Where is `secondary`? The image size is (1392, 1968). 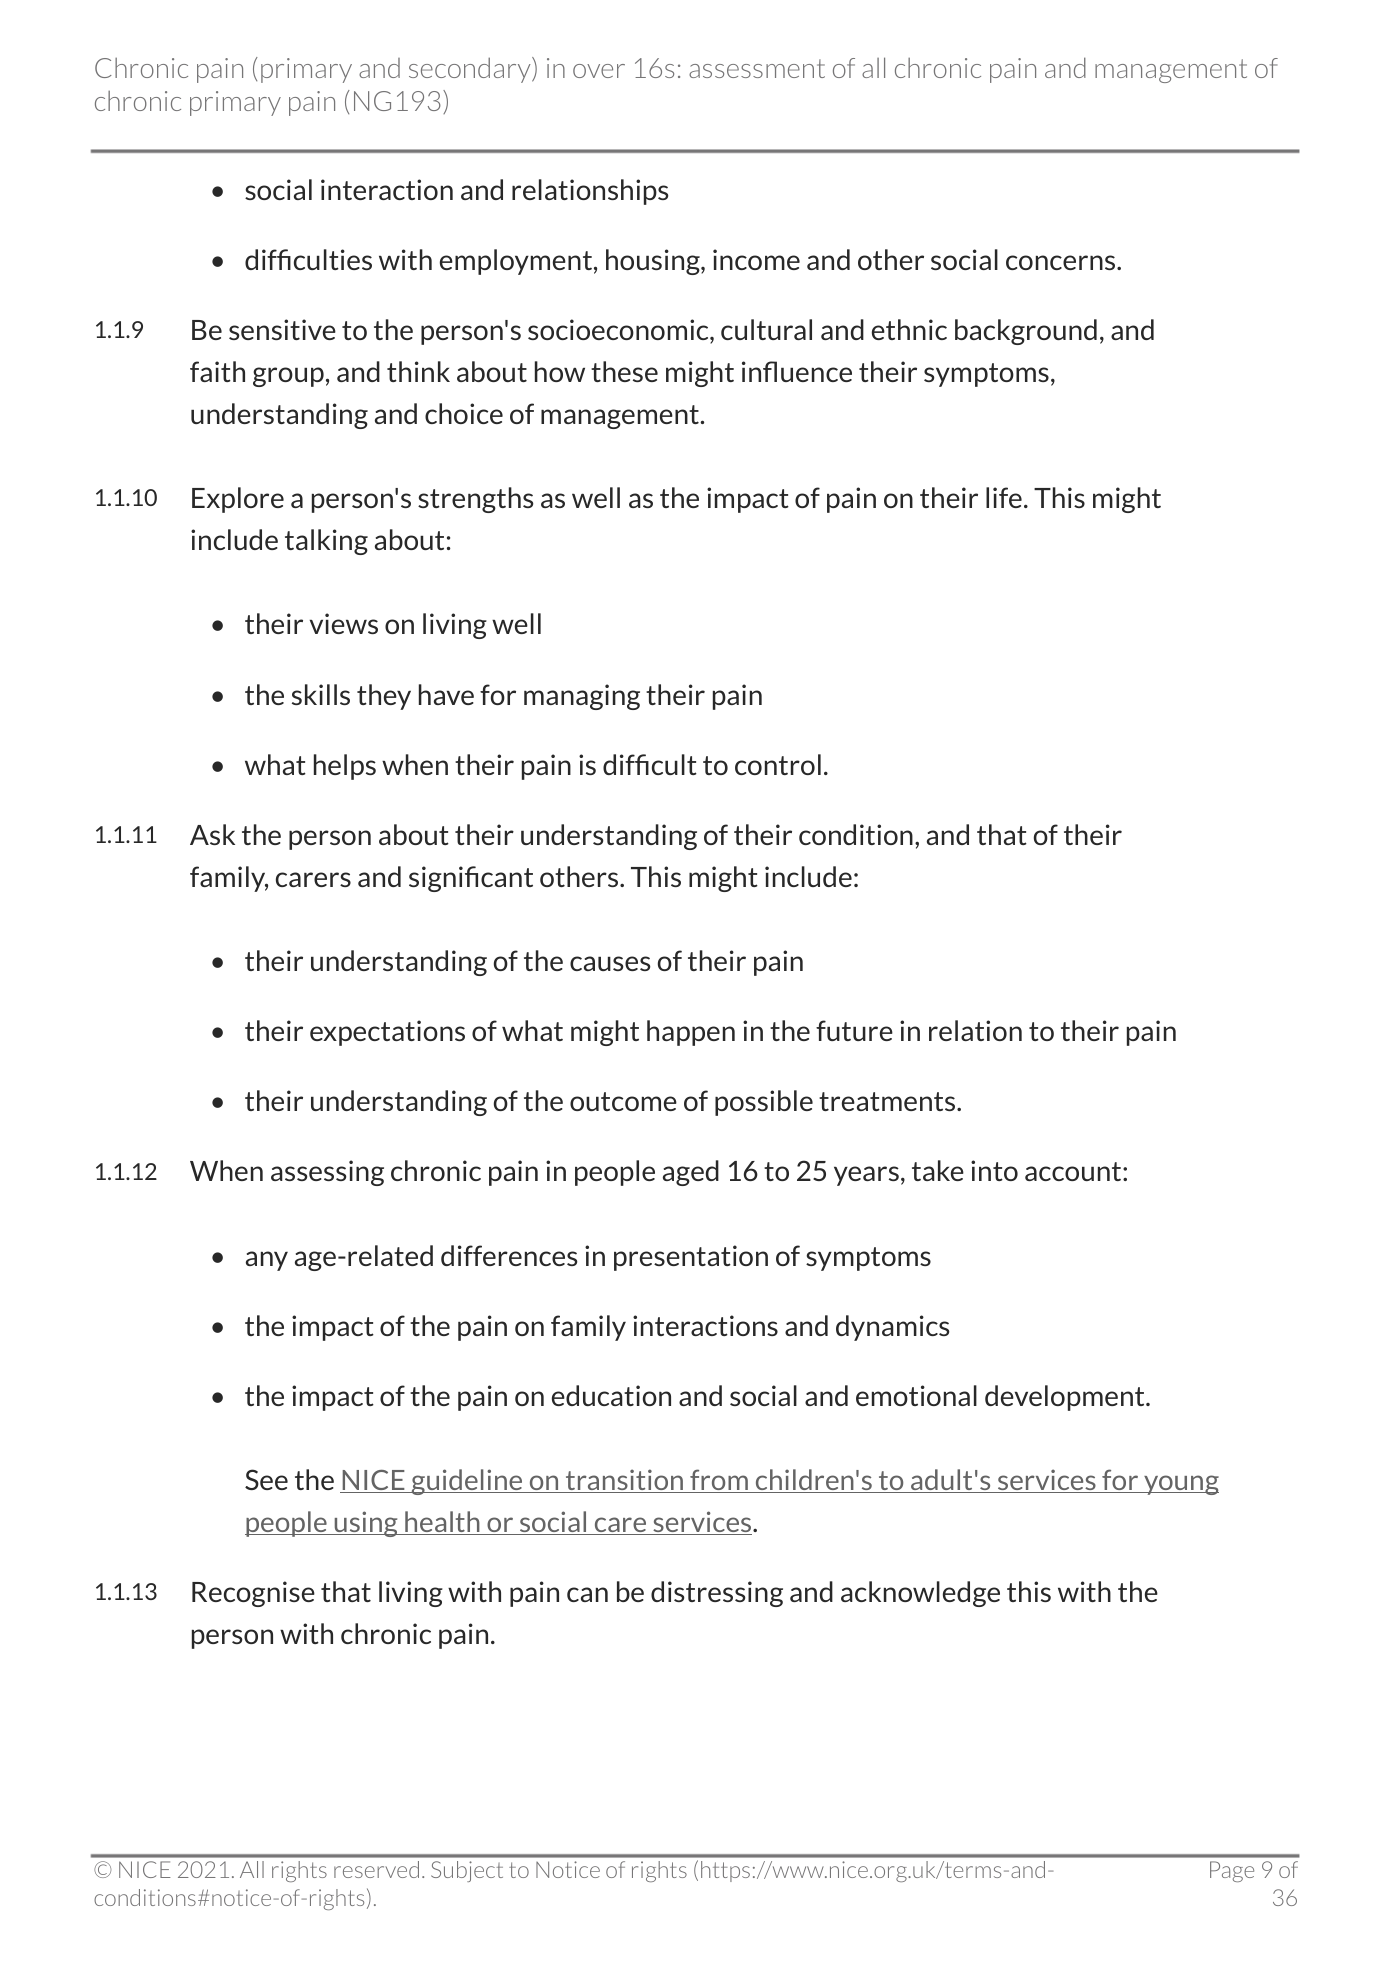 secondary is located at coordinates (471, 70).
